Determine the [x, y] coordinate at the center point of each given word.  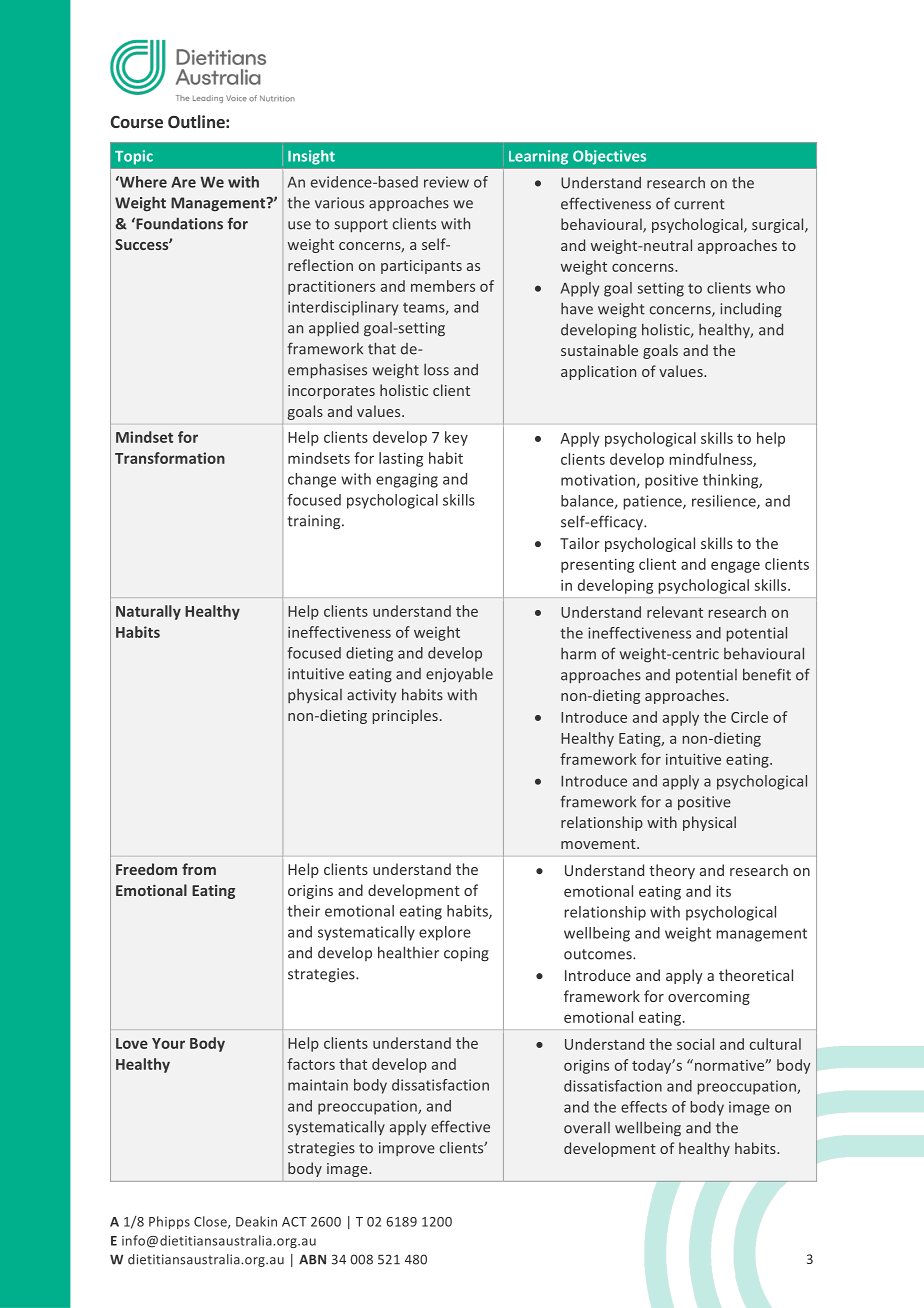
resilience [725, 502]
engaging [407, 480]
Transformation [170, 458]
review [446, 182]
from [199, 869]
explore [445, 933]
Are [183, 182]
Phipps [169, 1222]
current [699, 204]
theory [672, 871]
